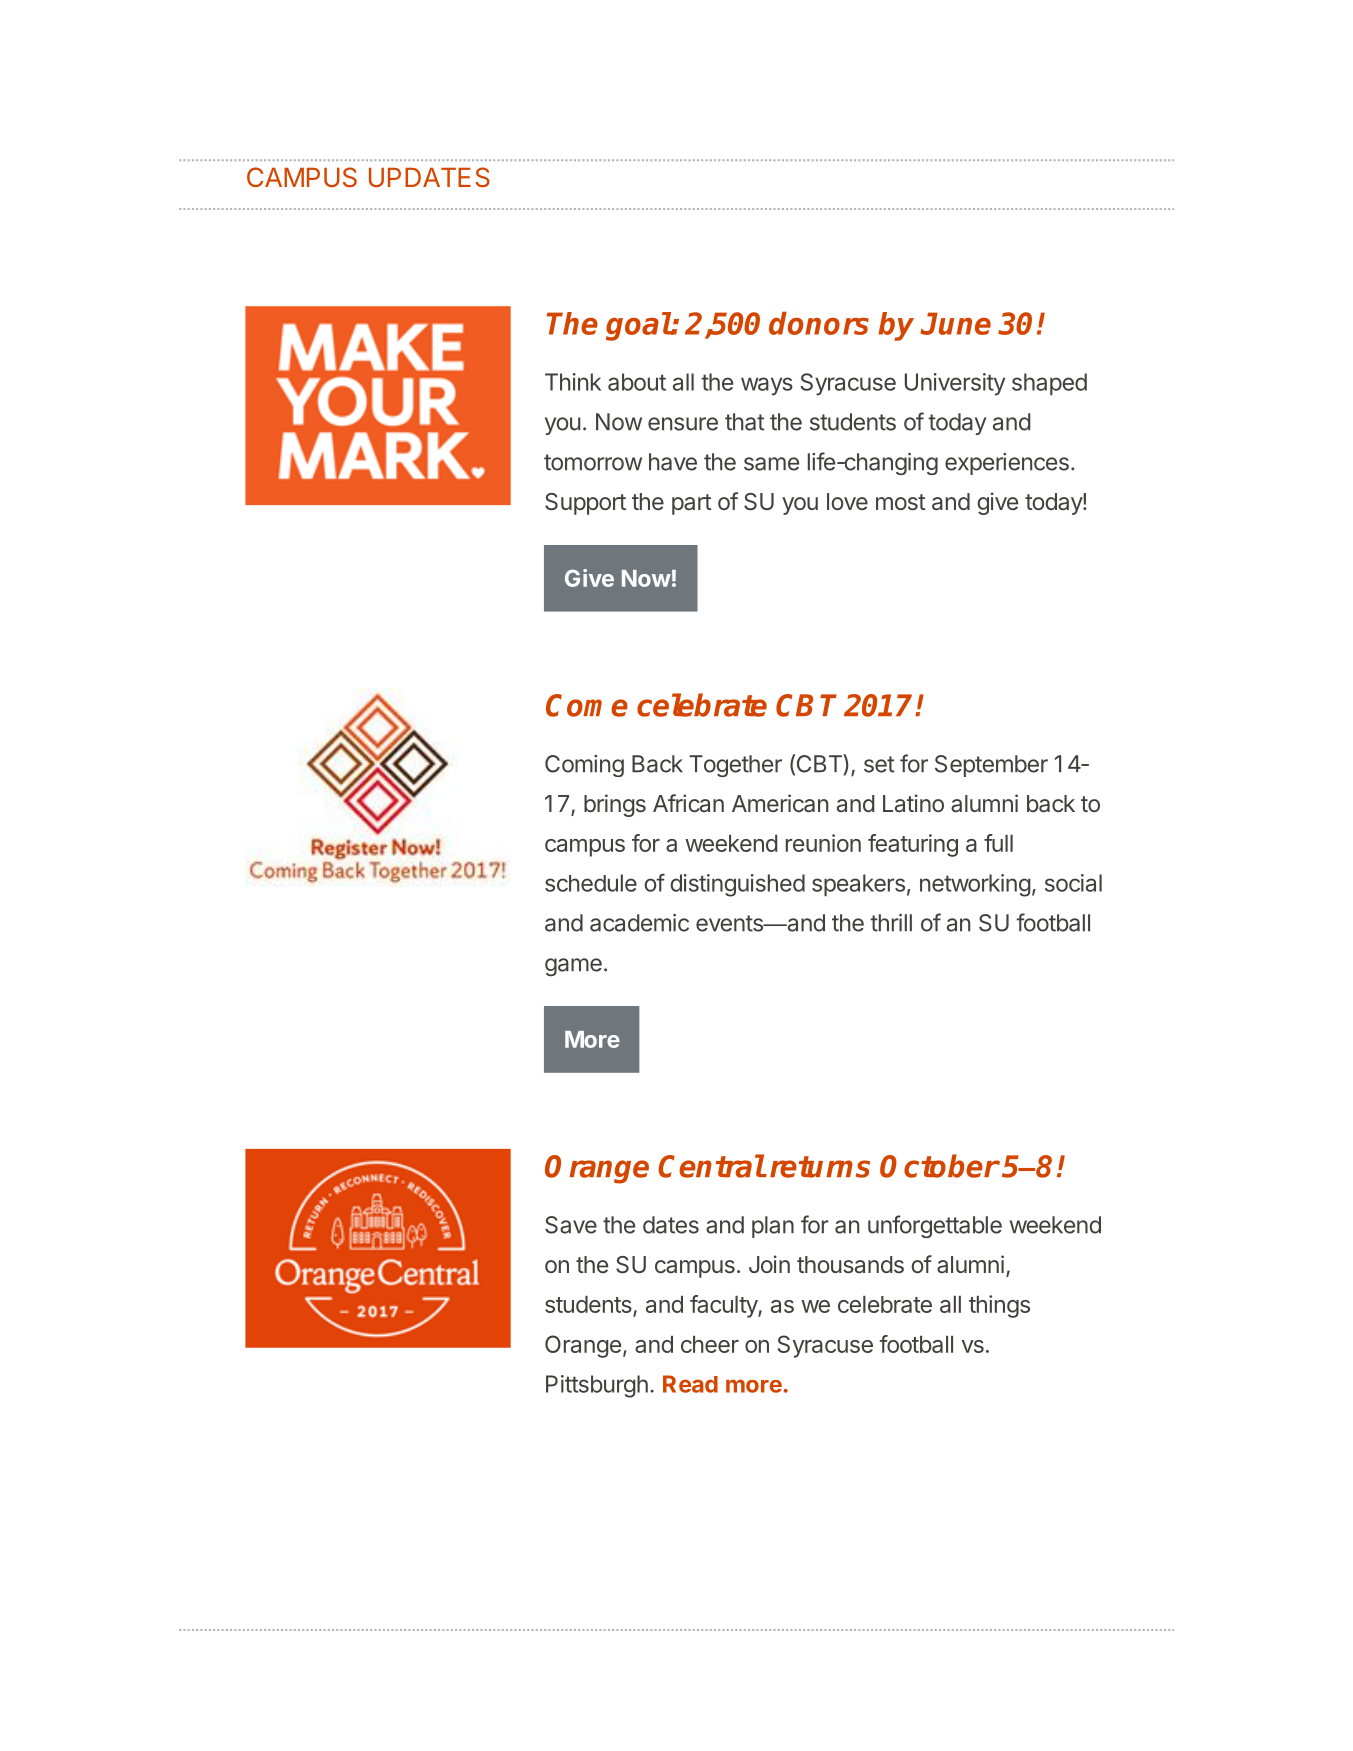  Describe the element at coordinates (820, 1167) in the screenshot. I see `returns` at that location.
